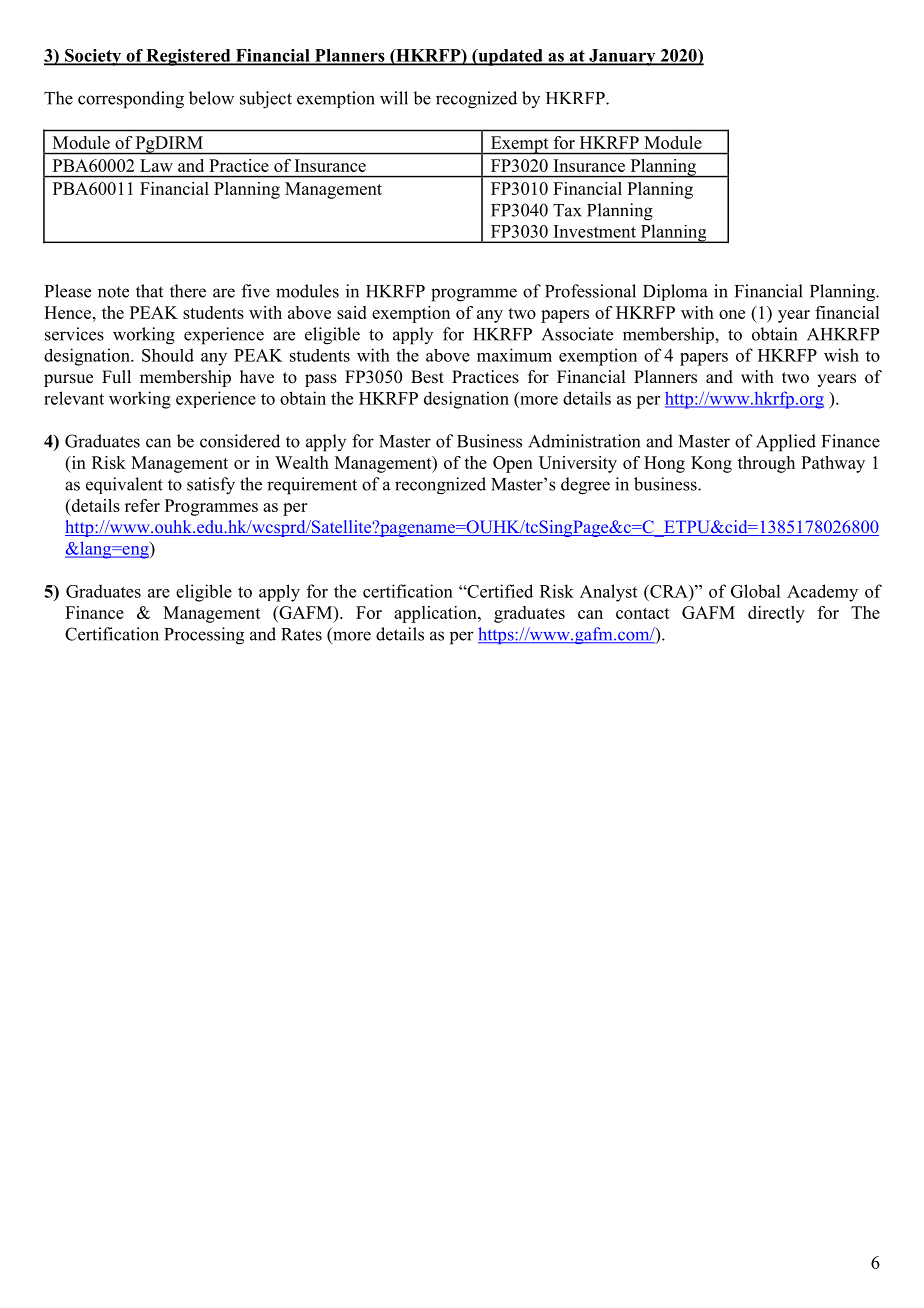  I want to click on maximum, so click(514, 355).
